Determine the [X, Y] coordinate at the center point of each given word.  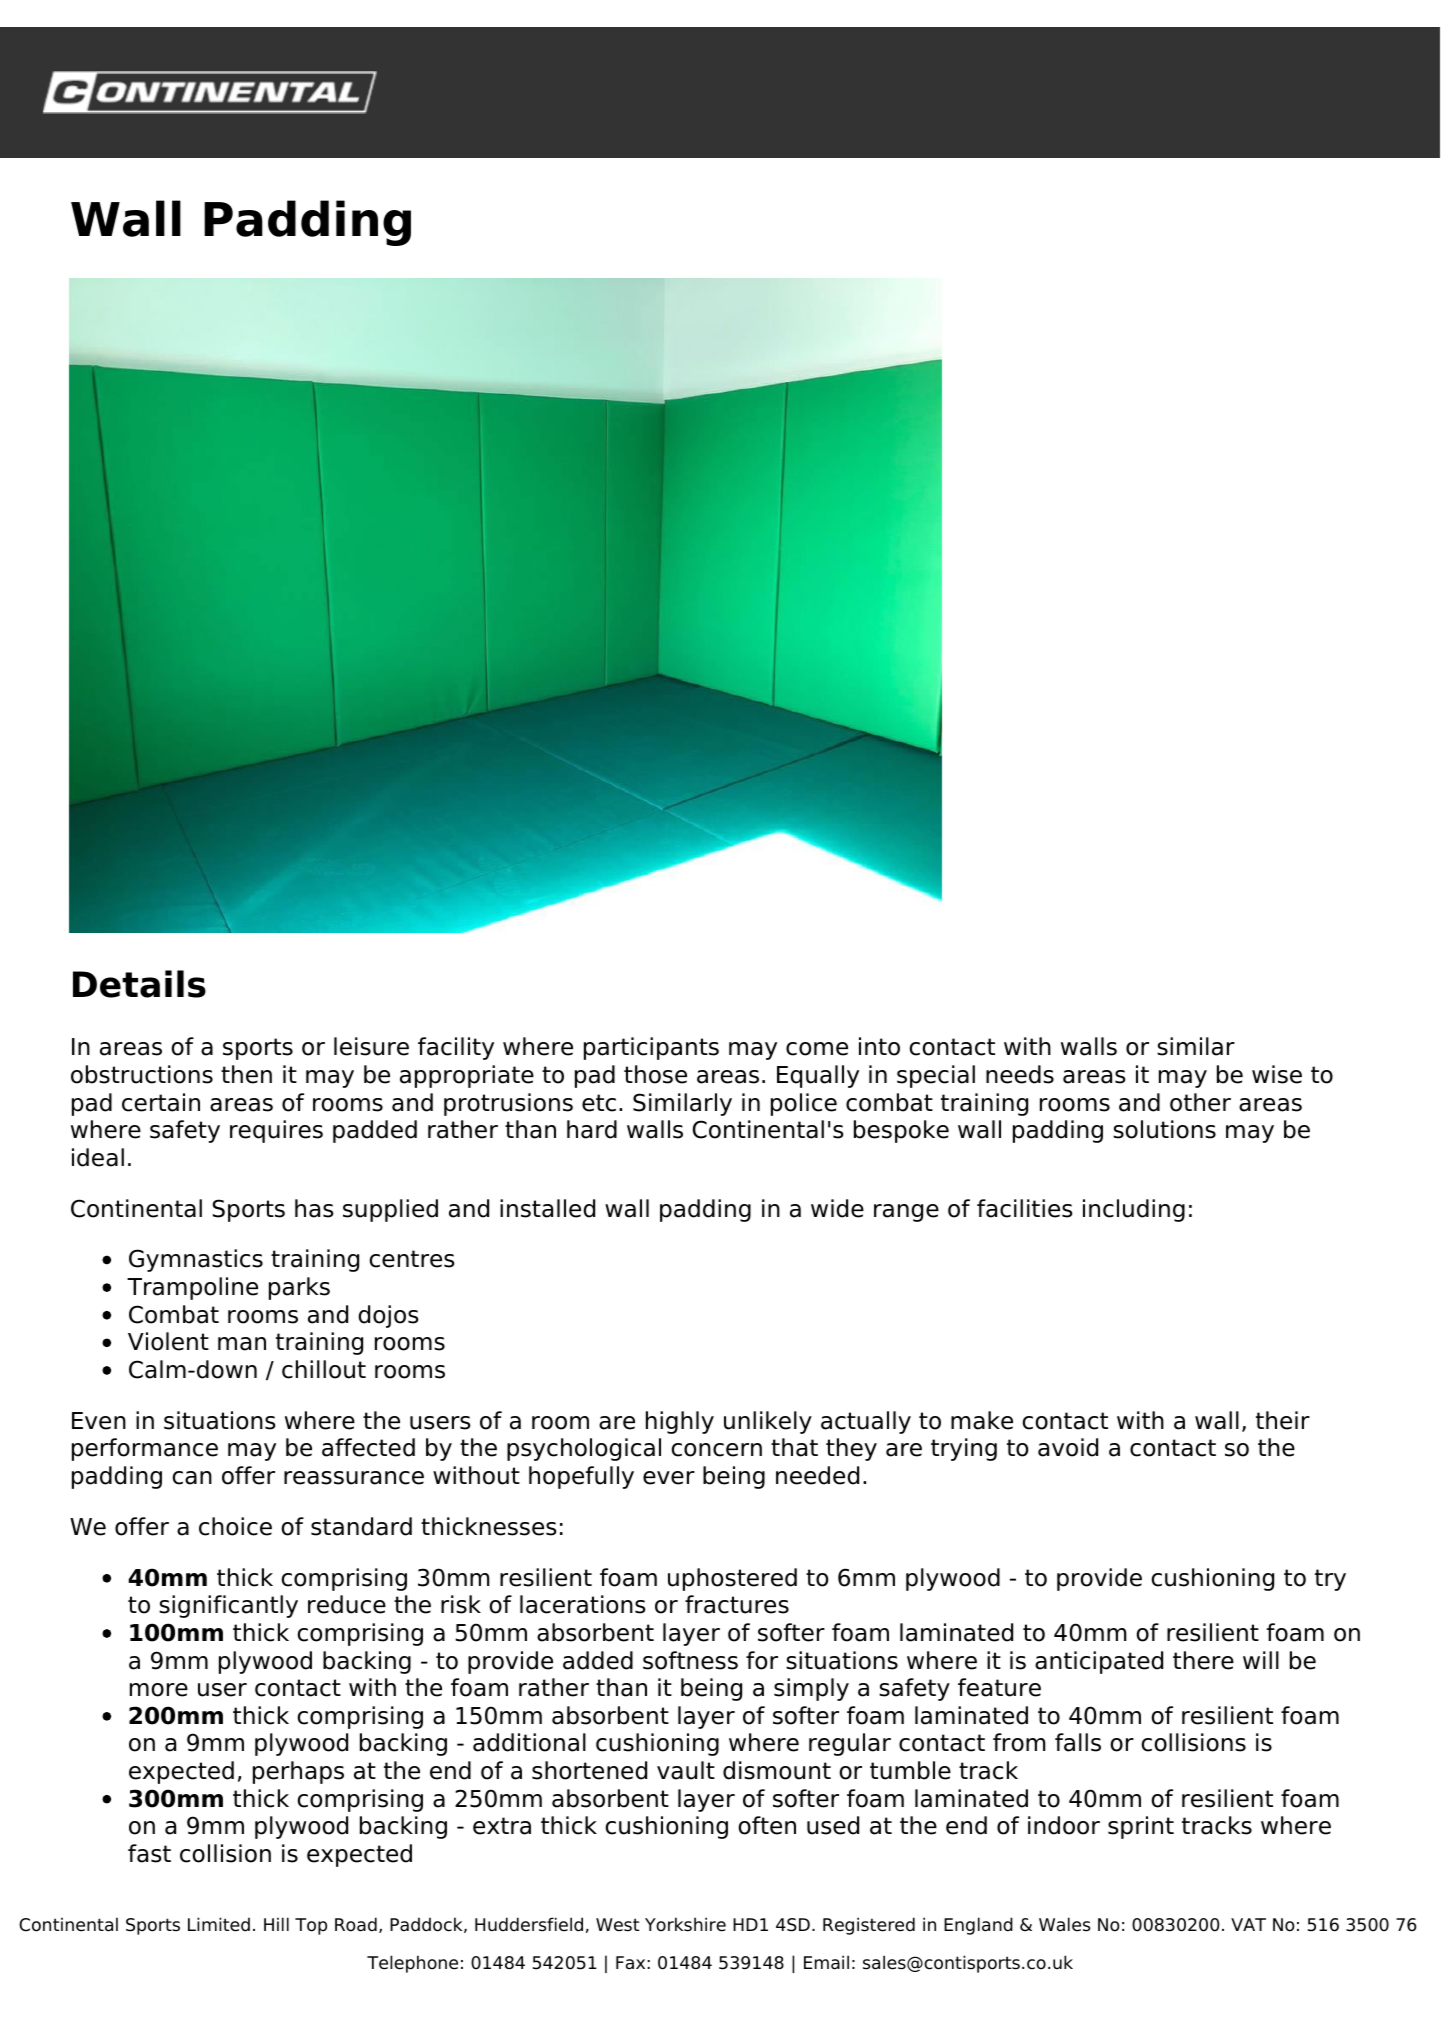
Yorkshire [685, 1924]
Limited [219, 1924]
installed [547, 1208]
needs [1020, 1074]
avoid [1068, 1447]
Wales [1065, 1924]
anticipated [1099, 1662]
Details [139, 984]
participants [651, 1048]
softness [690, 1660]
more [159, 1690]
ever [669, 1478]
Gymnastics [196, 1260]
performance [145, 1449]
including [1134, 1210]
